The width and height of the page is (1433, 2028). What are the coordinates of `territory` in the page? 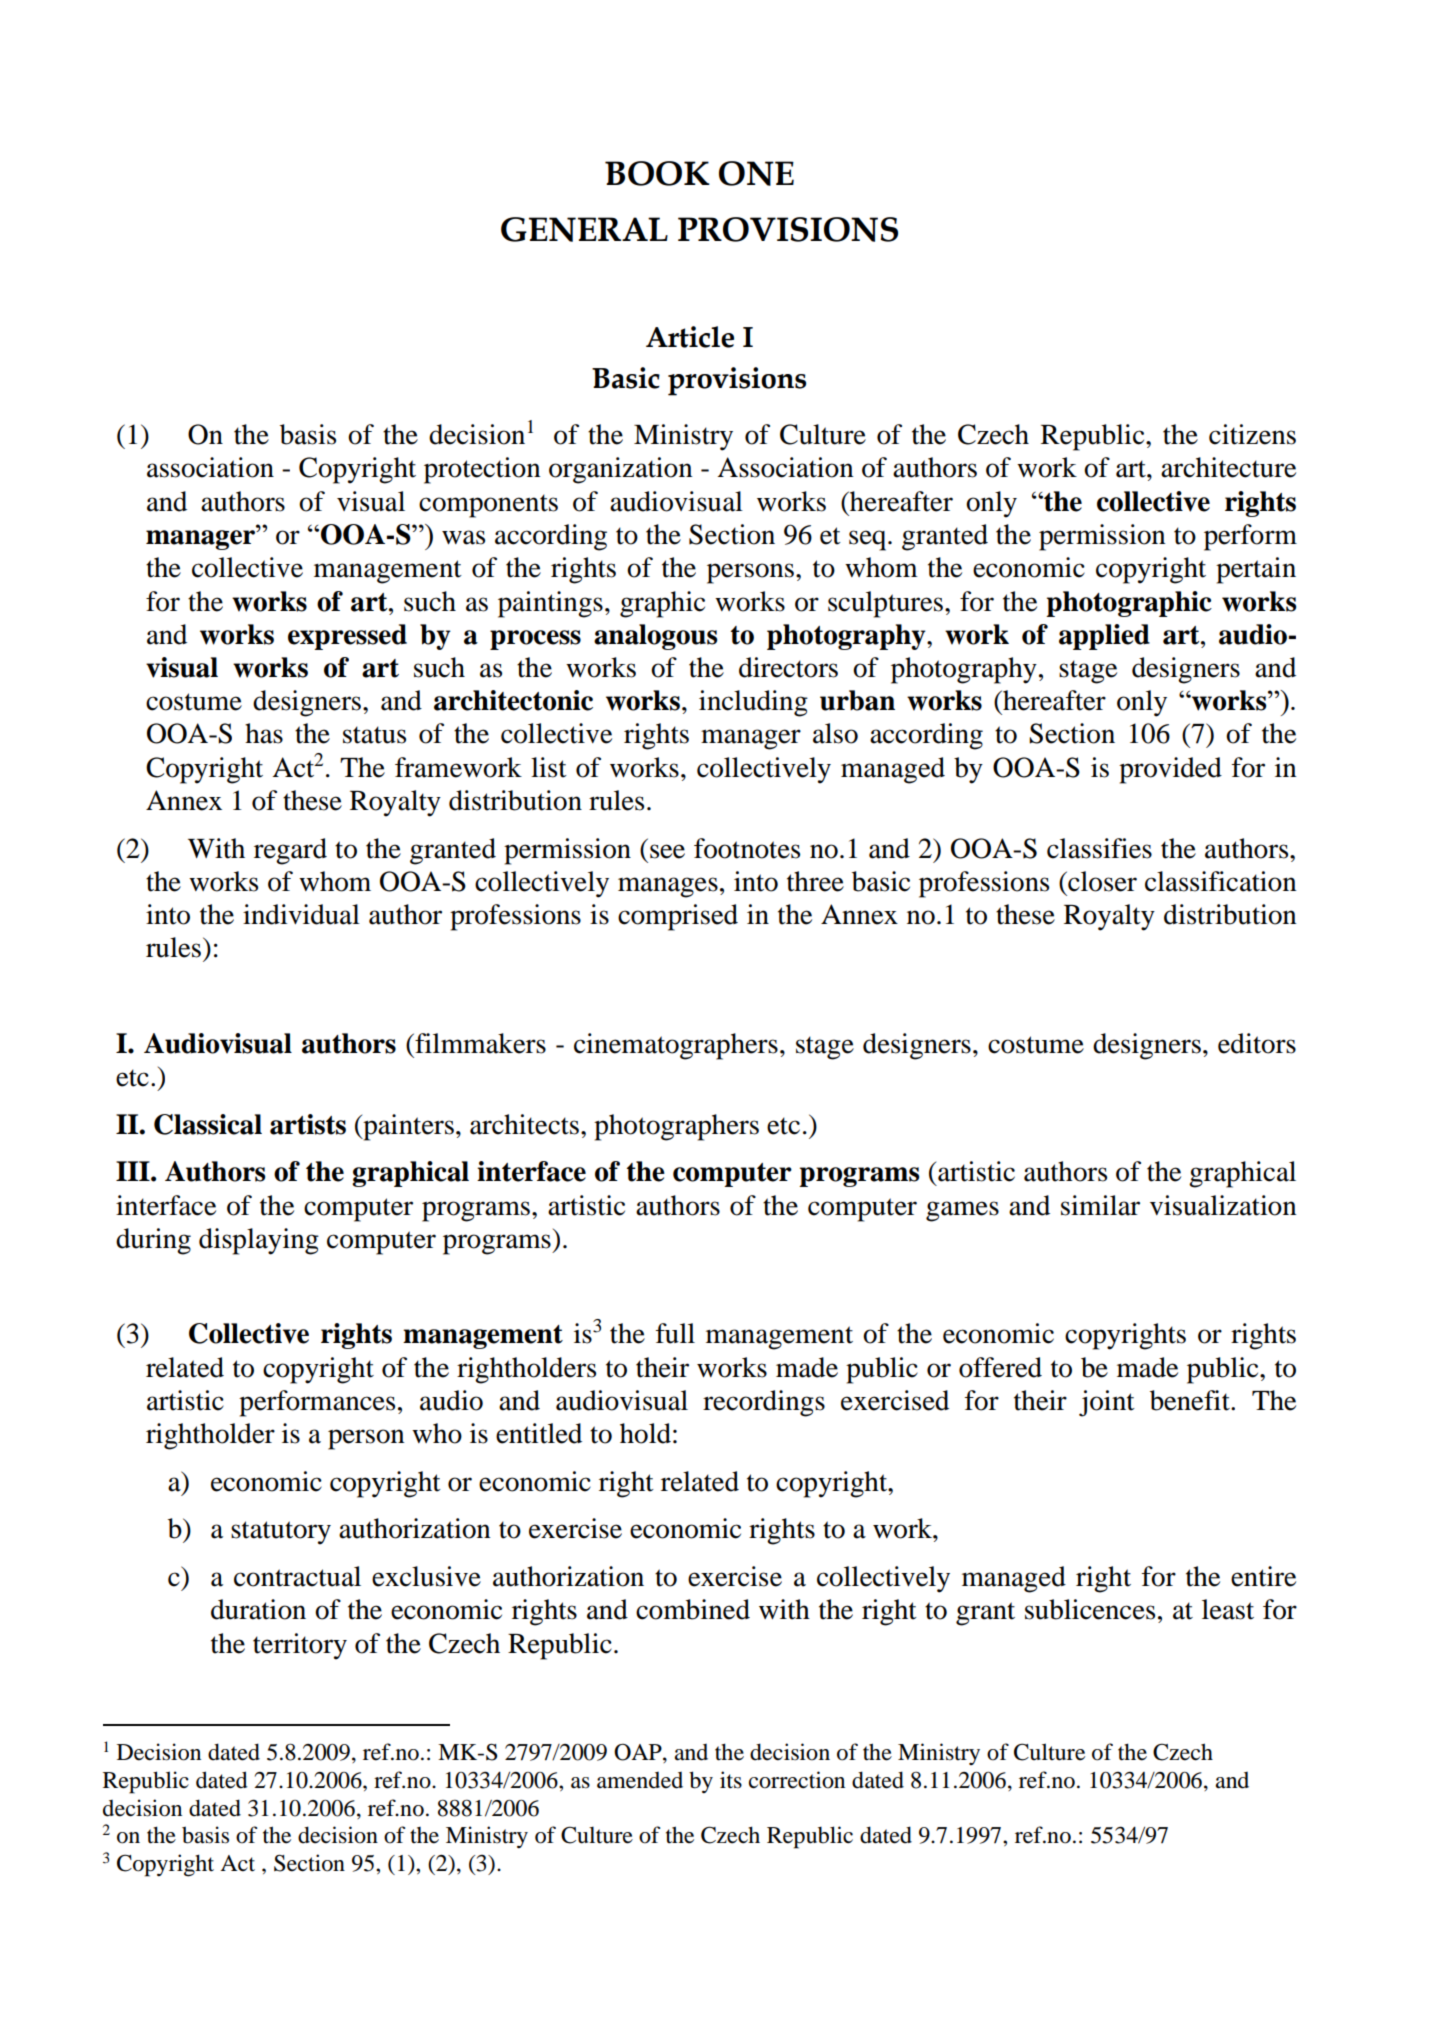 It's located at (300, 1646).
